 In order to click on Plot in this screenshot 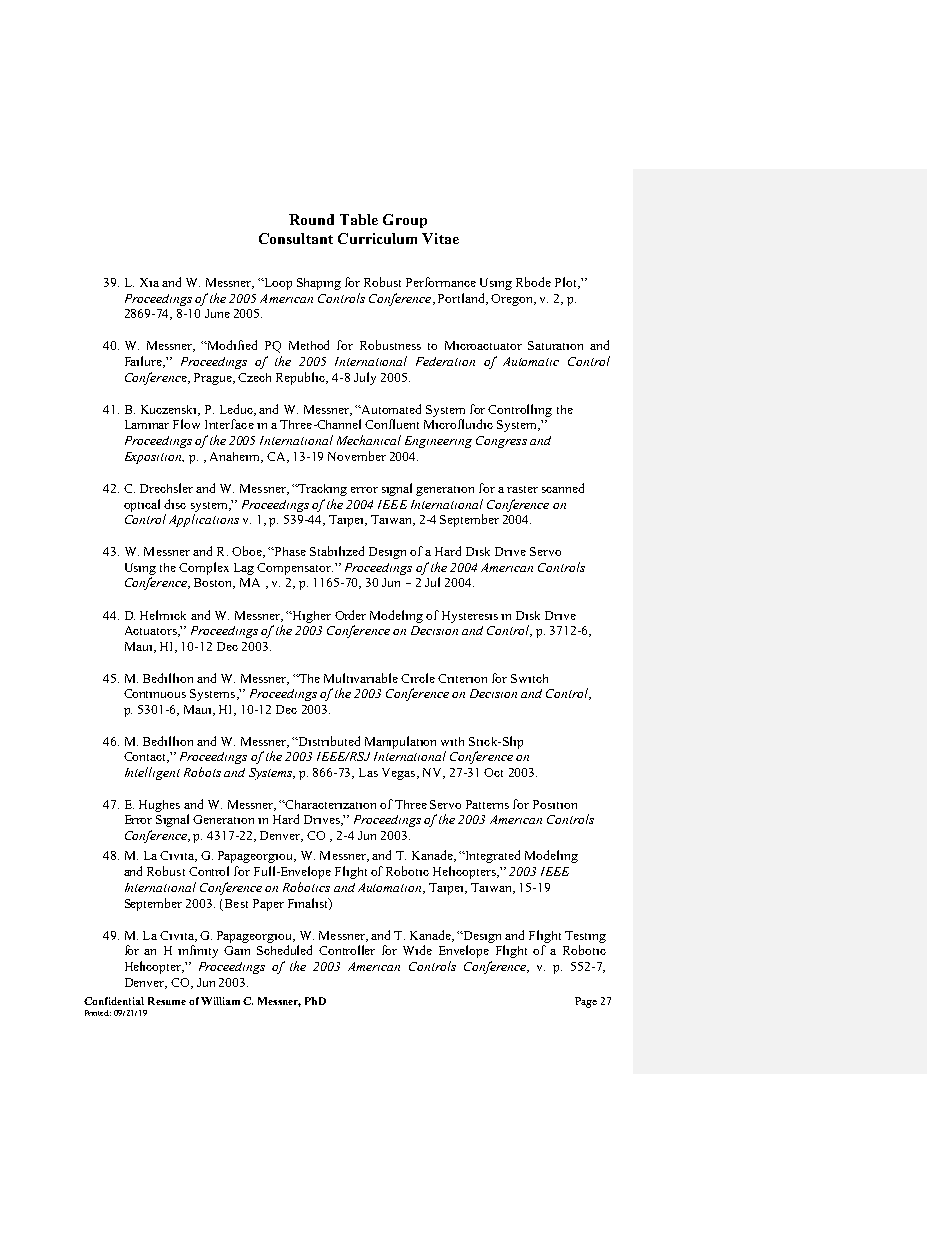, I will do `click(567, 283)`.
